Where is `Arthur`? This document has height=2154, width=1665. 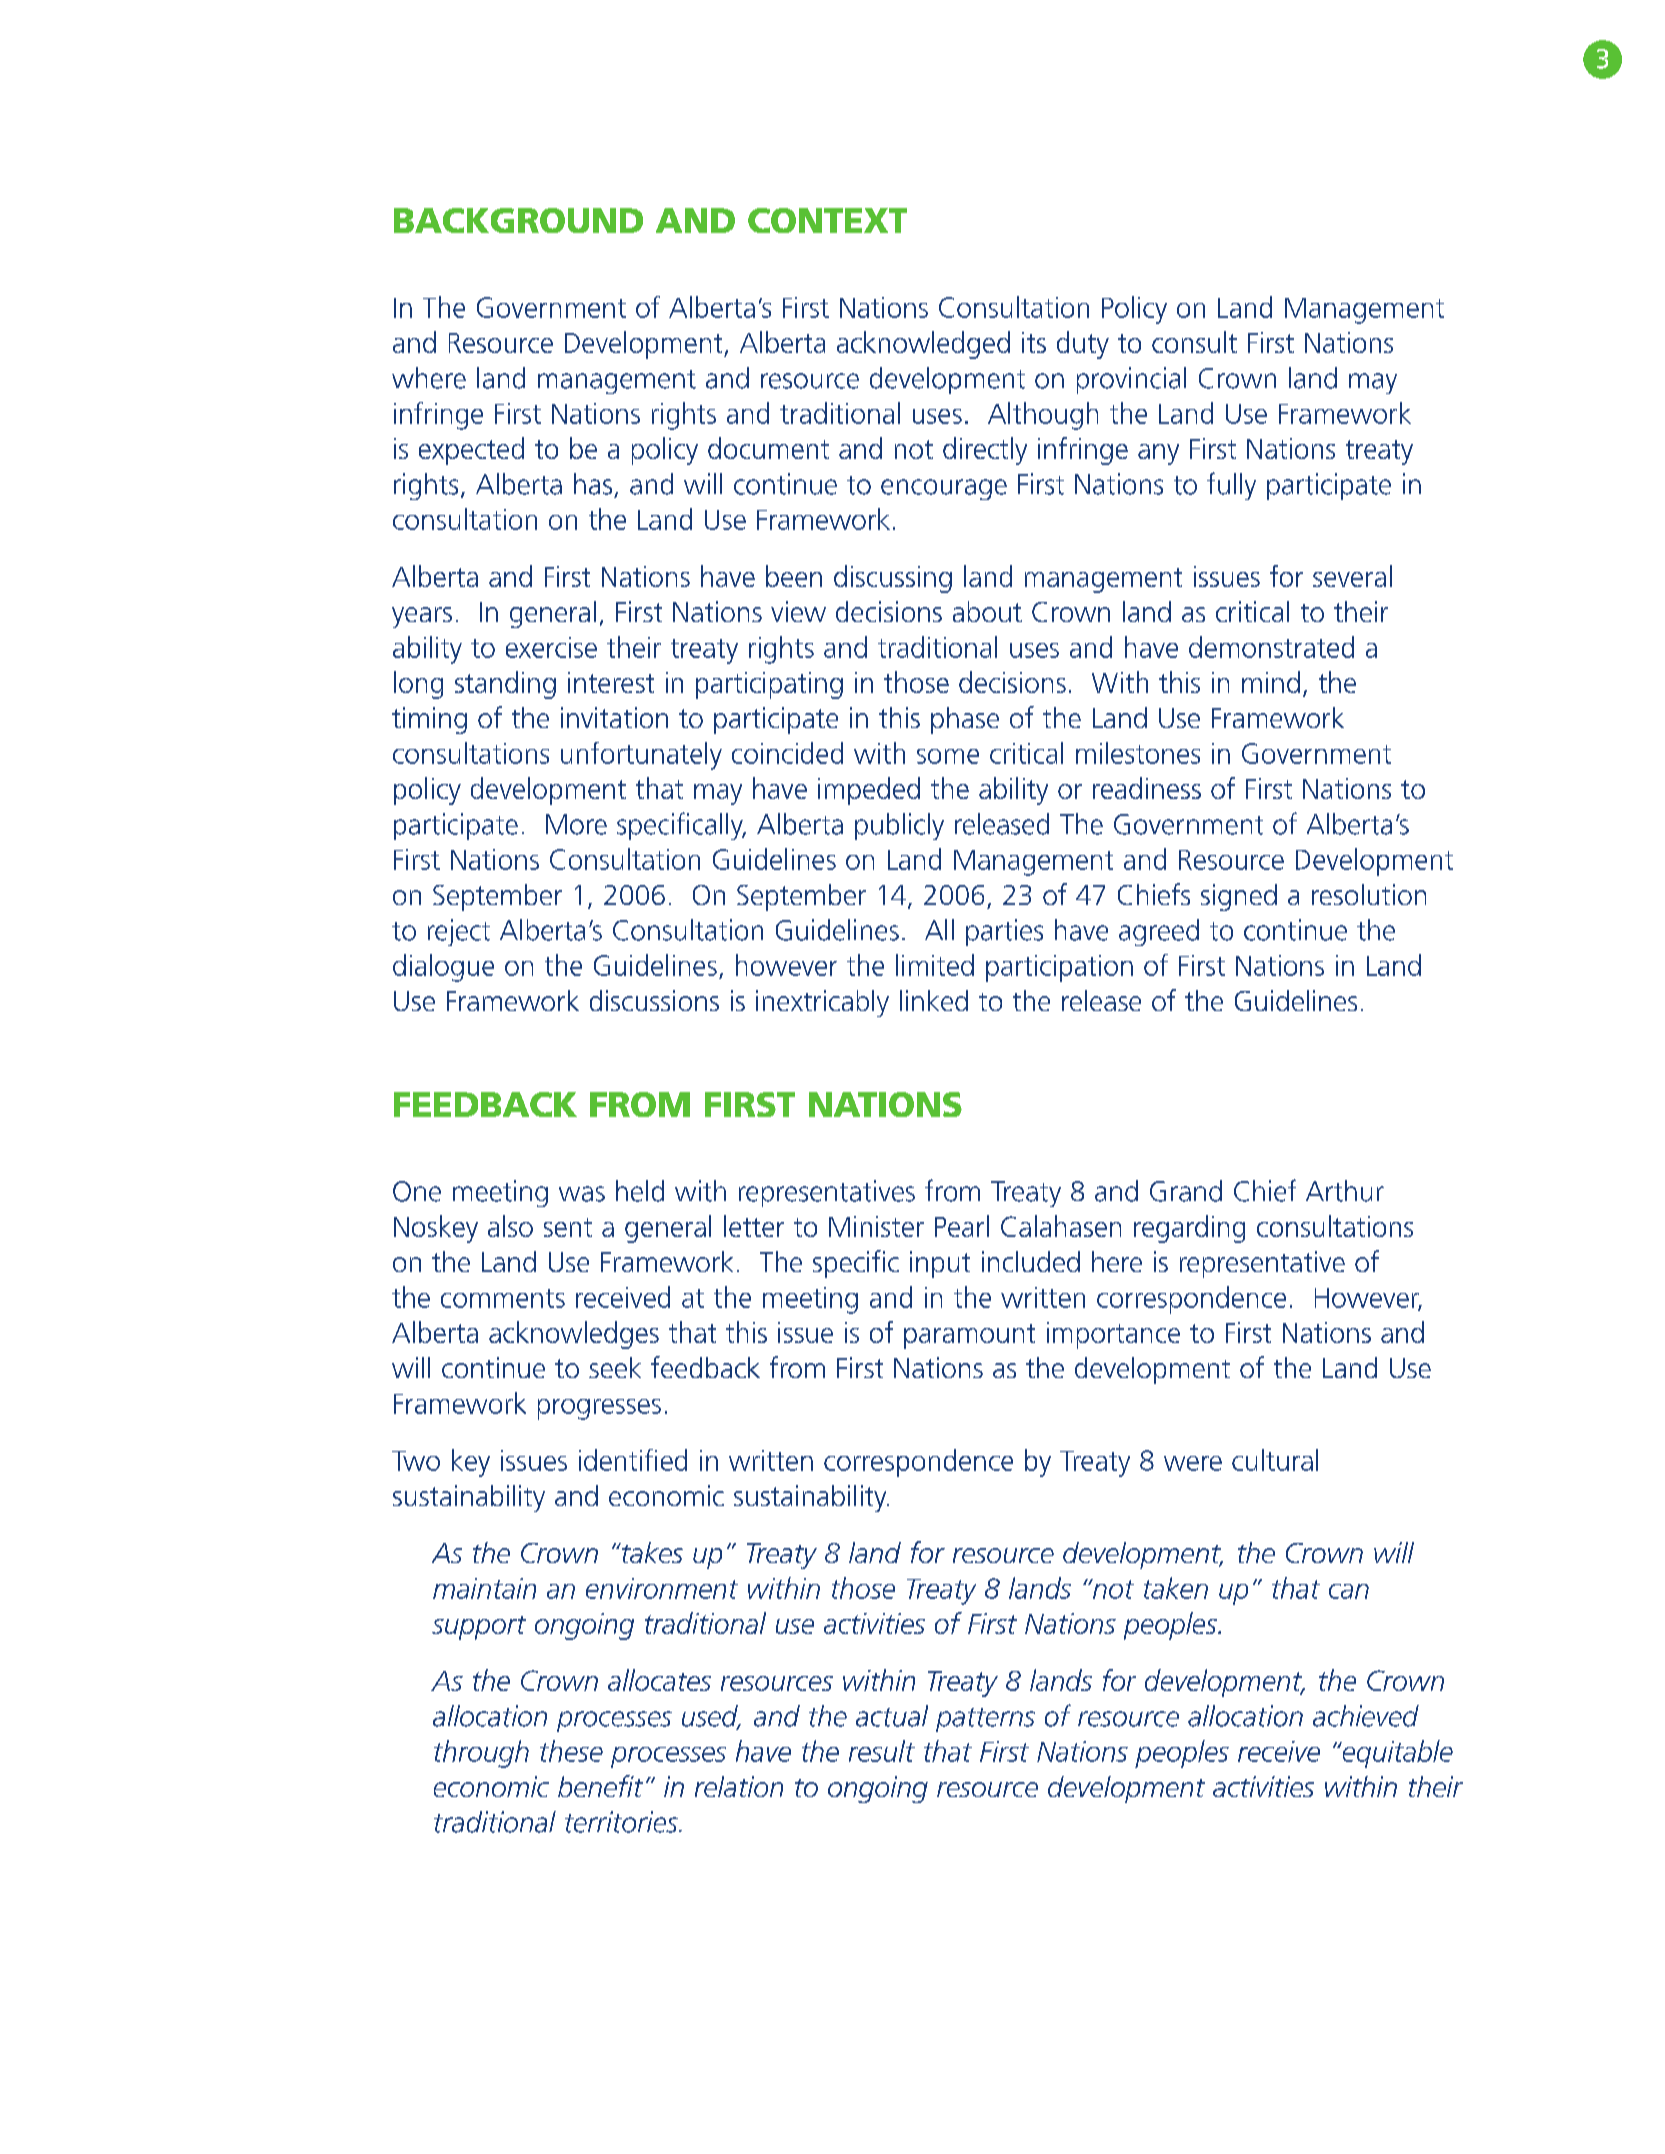 Arthur is located at coordinates (1345, 1191).
